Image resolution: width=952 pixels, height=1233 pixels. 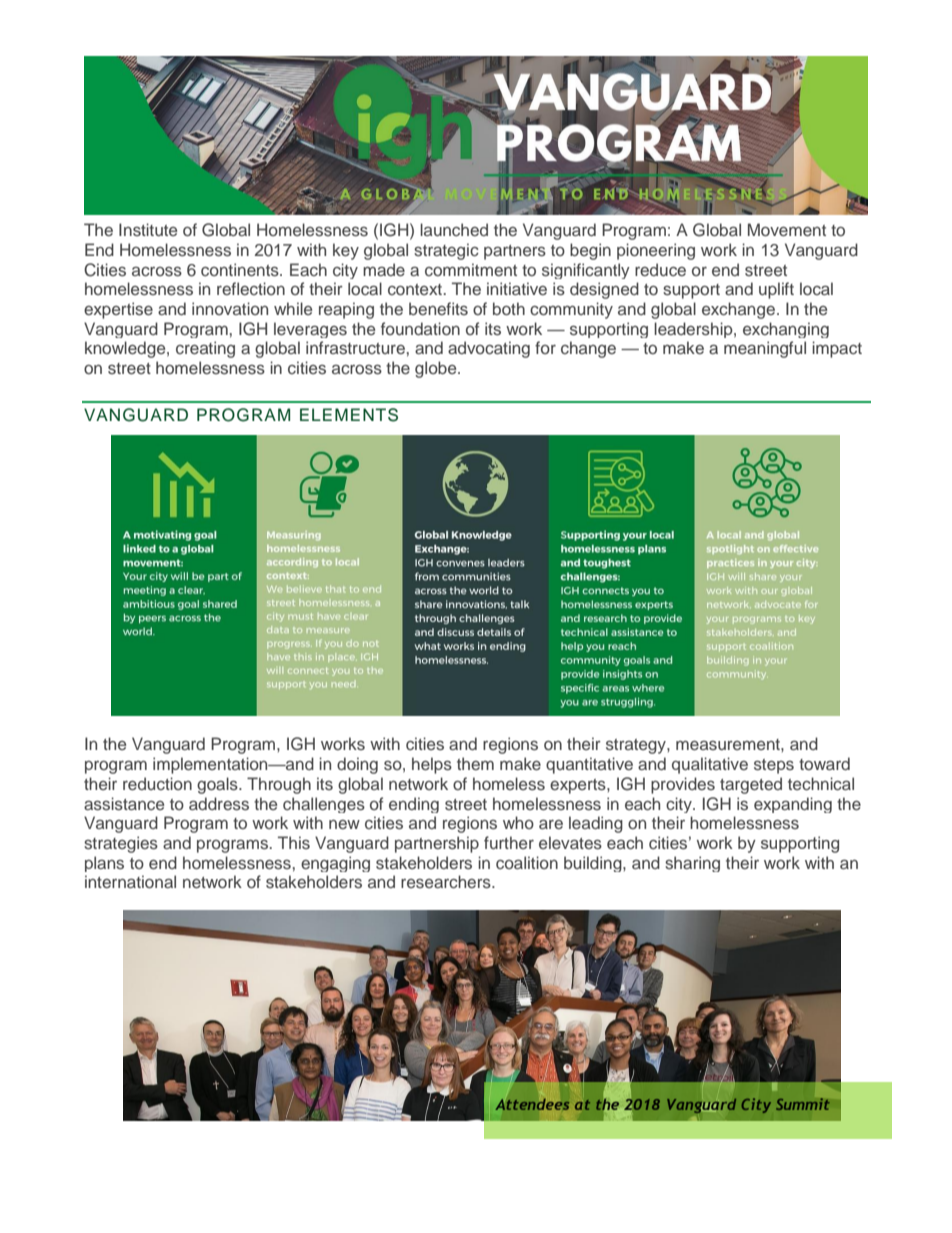 I want to click on globe, so click(x=437, y=369).
